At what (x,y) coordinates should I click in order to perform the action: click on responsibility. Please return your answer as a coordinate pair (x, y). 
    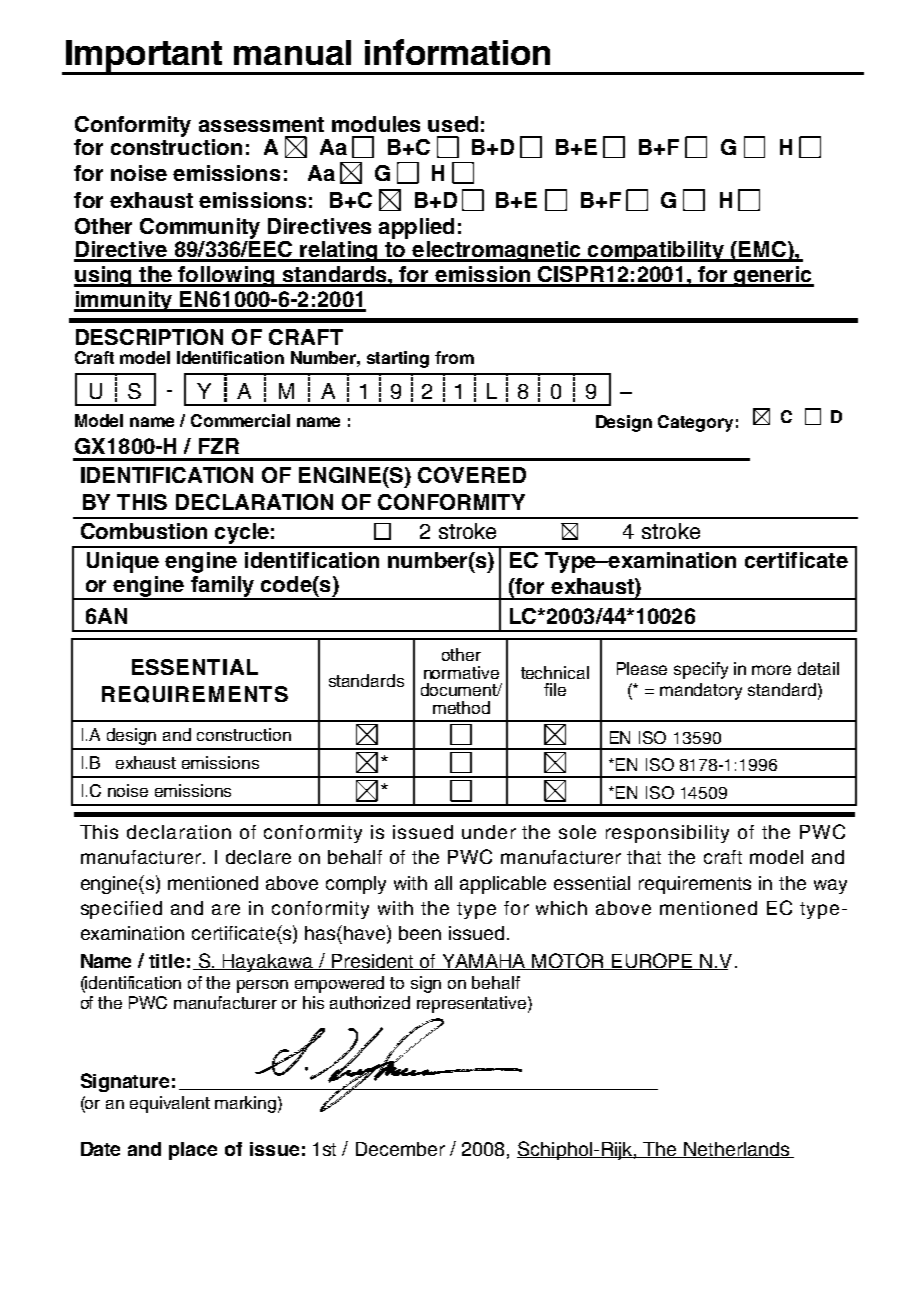
    Looking at the image, I should click on (667, 834).
